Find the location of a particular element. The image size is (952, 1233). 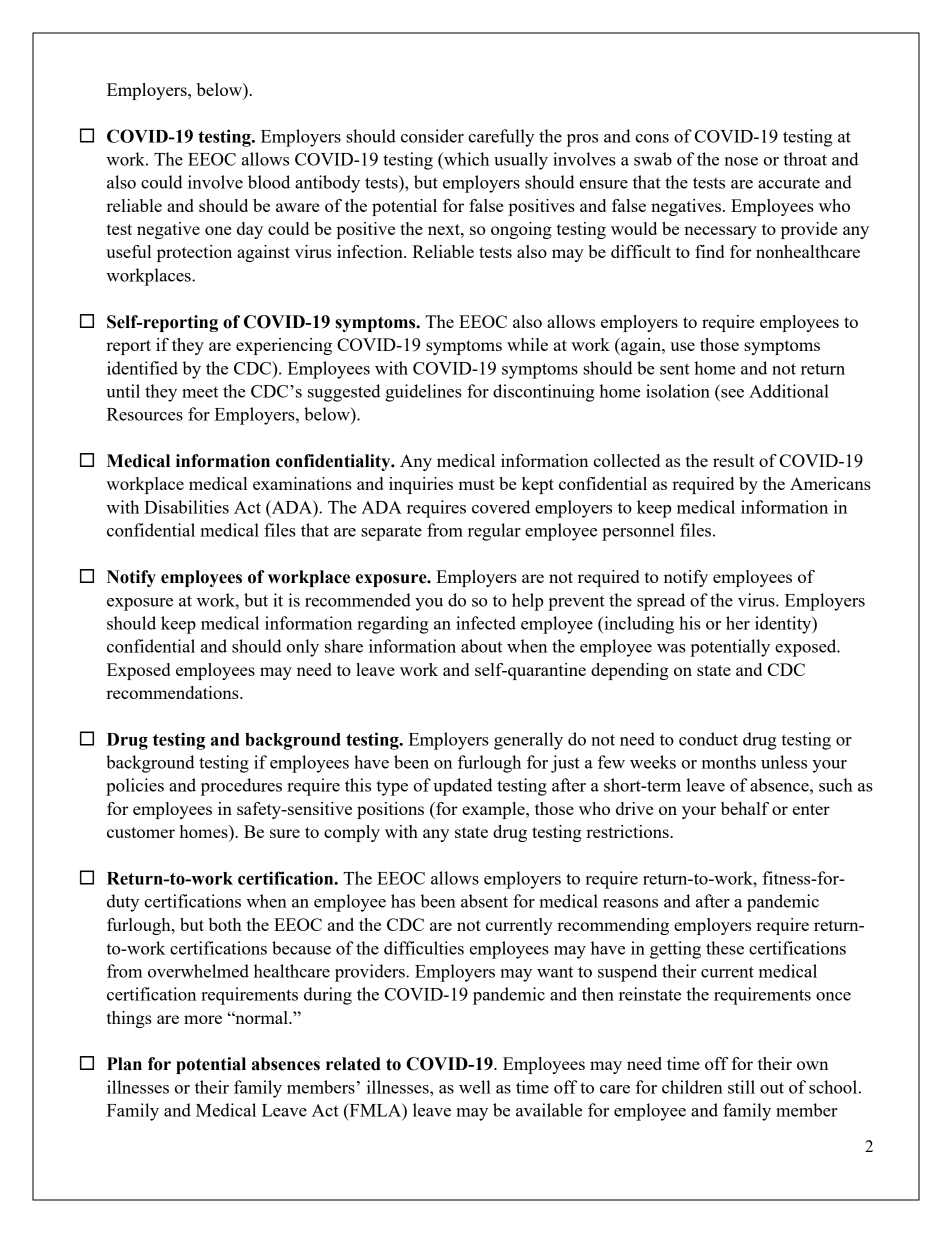

Plan is located at coordinates (124, 1064).
